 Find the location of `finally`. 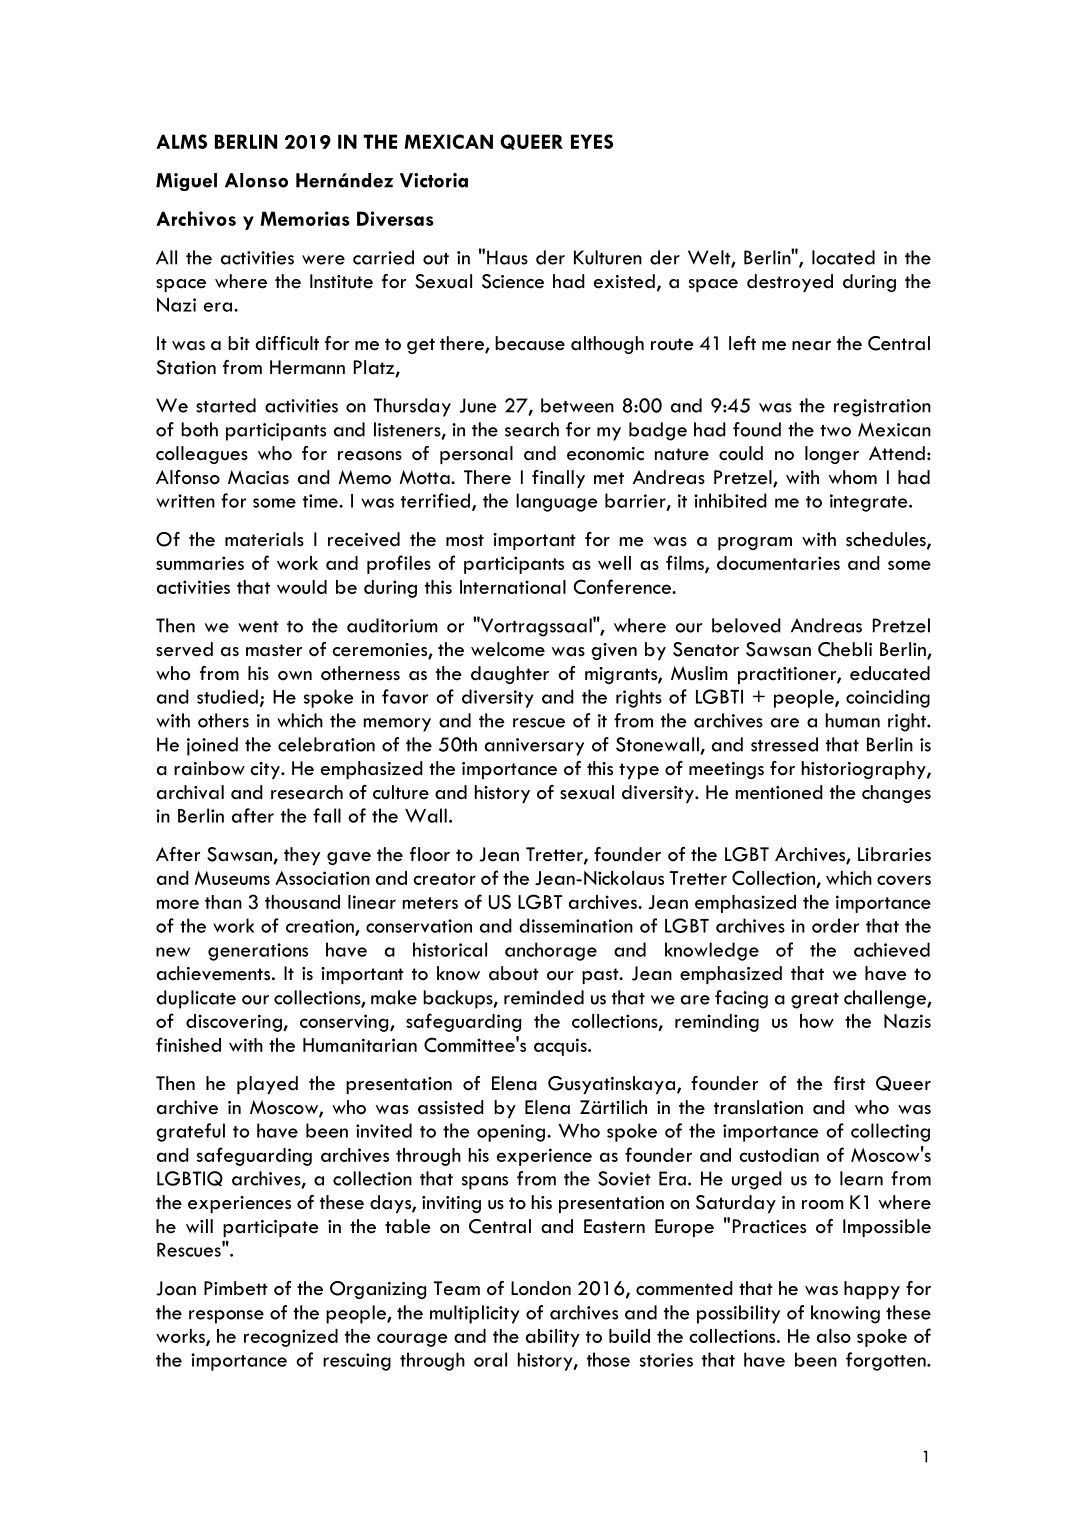

finally is located at coordinates (558, 479).
